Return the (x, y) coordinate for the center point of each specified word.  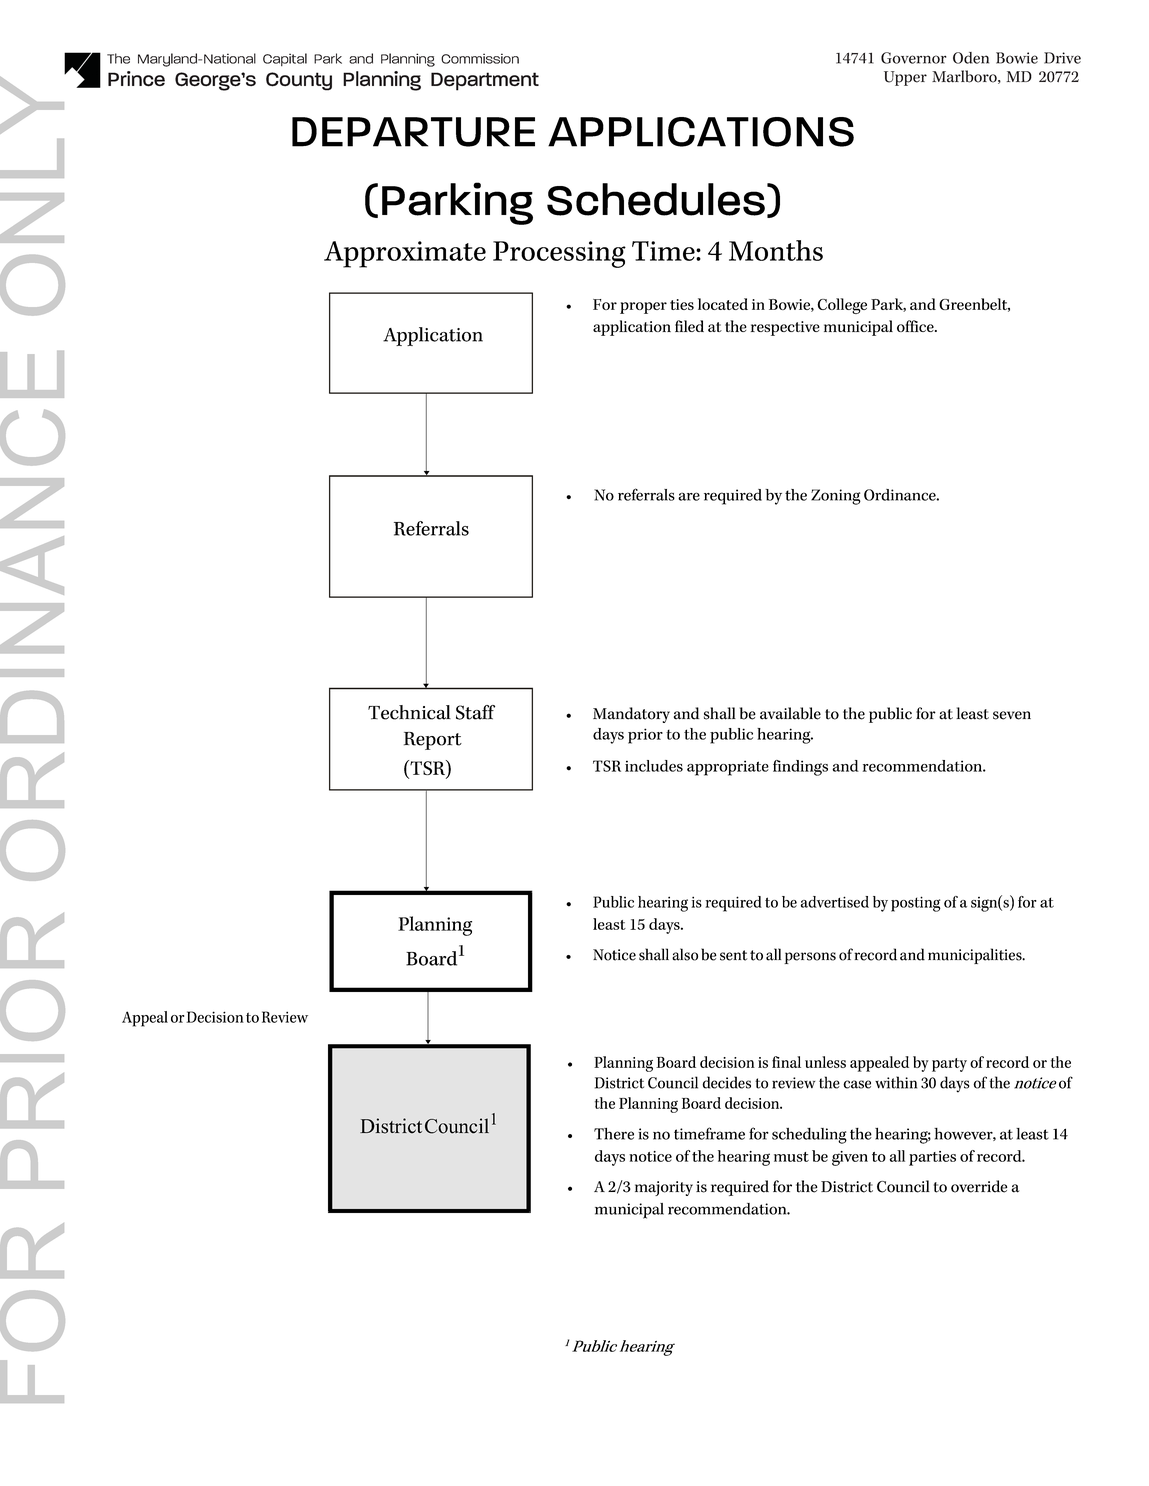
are (689, 496)
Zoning (836, 497)
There (614, 1134)
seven (1012, 715)
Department (485, 81)
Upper (905, 78)
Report (433, 741)
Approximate (405, 254)
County (299, 81)
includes (654, 766)
